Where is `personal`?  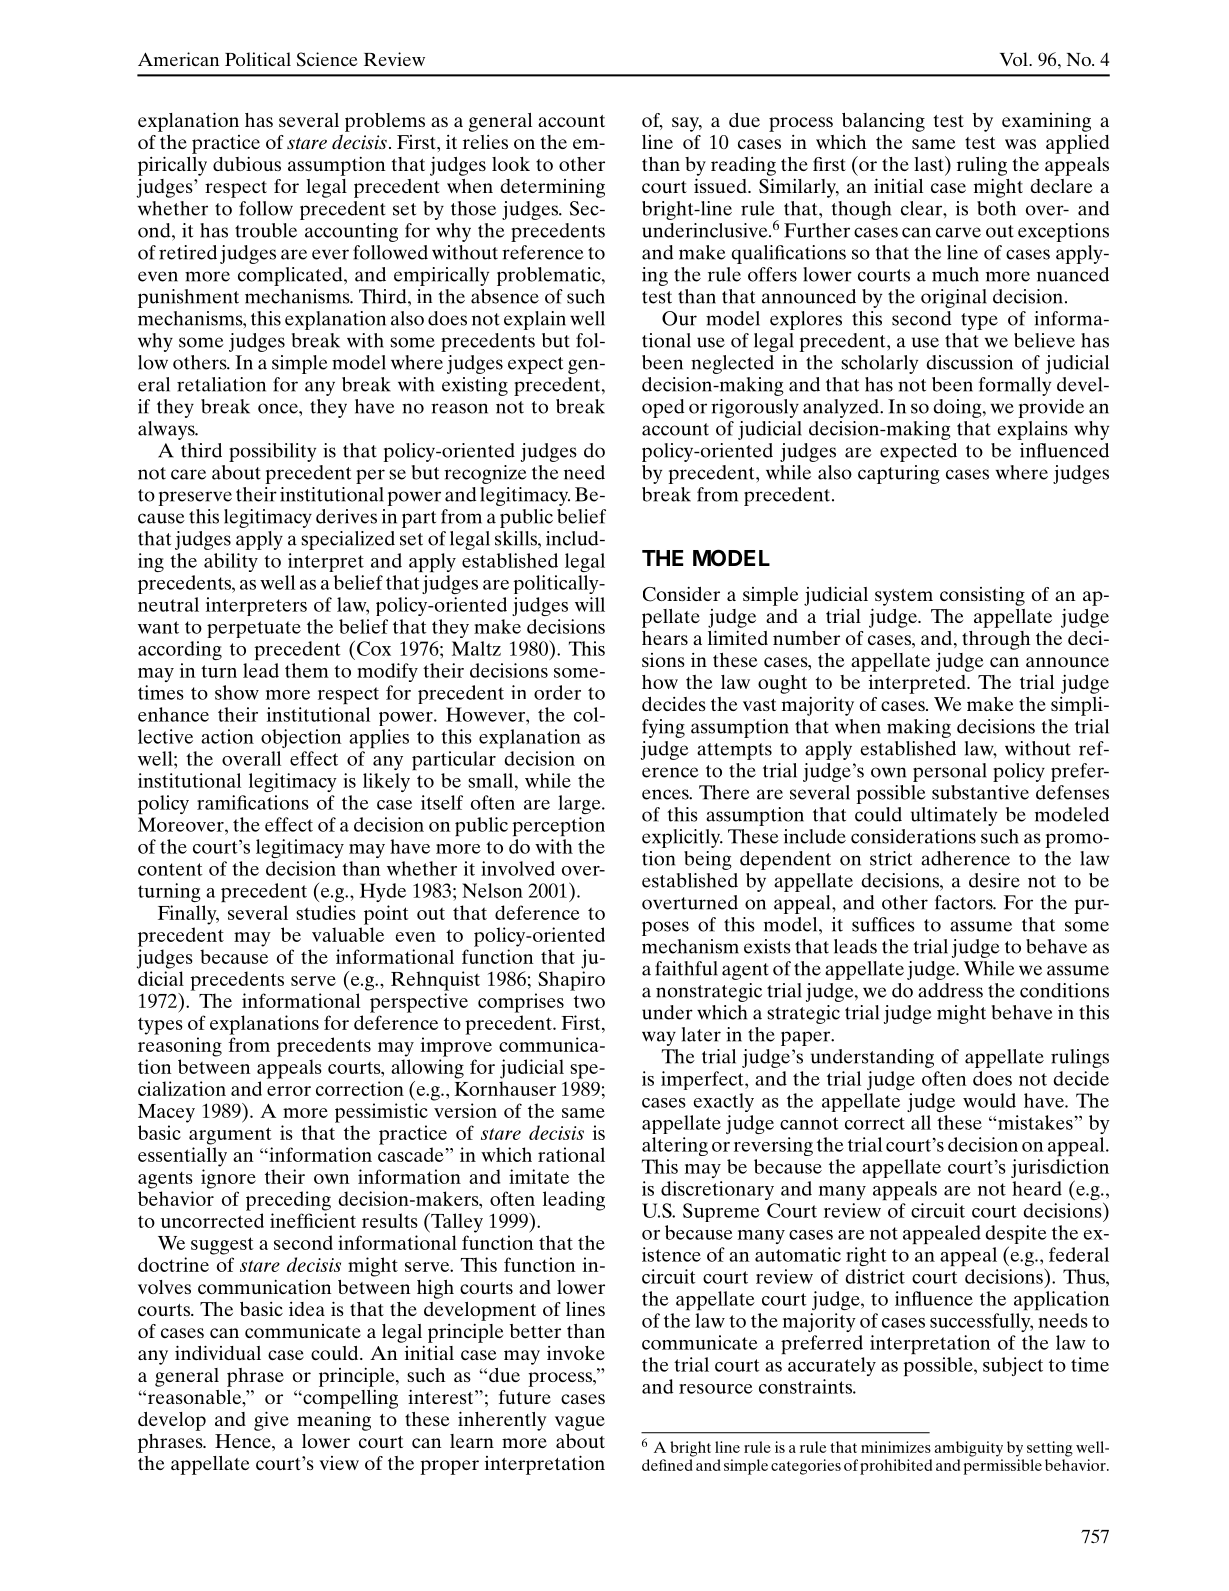
personal is located at coordinates (950, 772).
